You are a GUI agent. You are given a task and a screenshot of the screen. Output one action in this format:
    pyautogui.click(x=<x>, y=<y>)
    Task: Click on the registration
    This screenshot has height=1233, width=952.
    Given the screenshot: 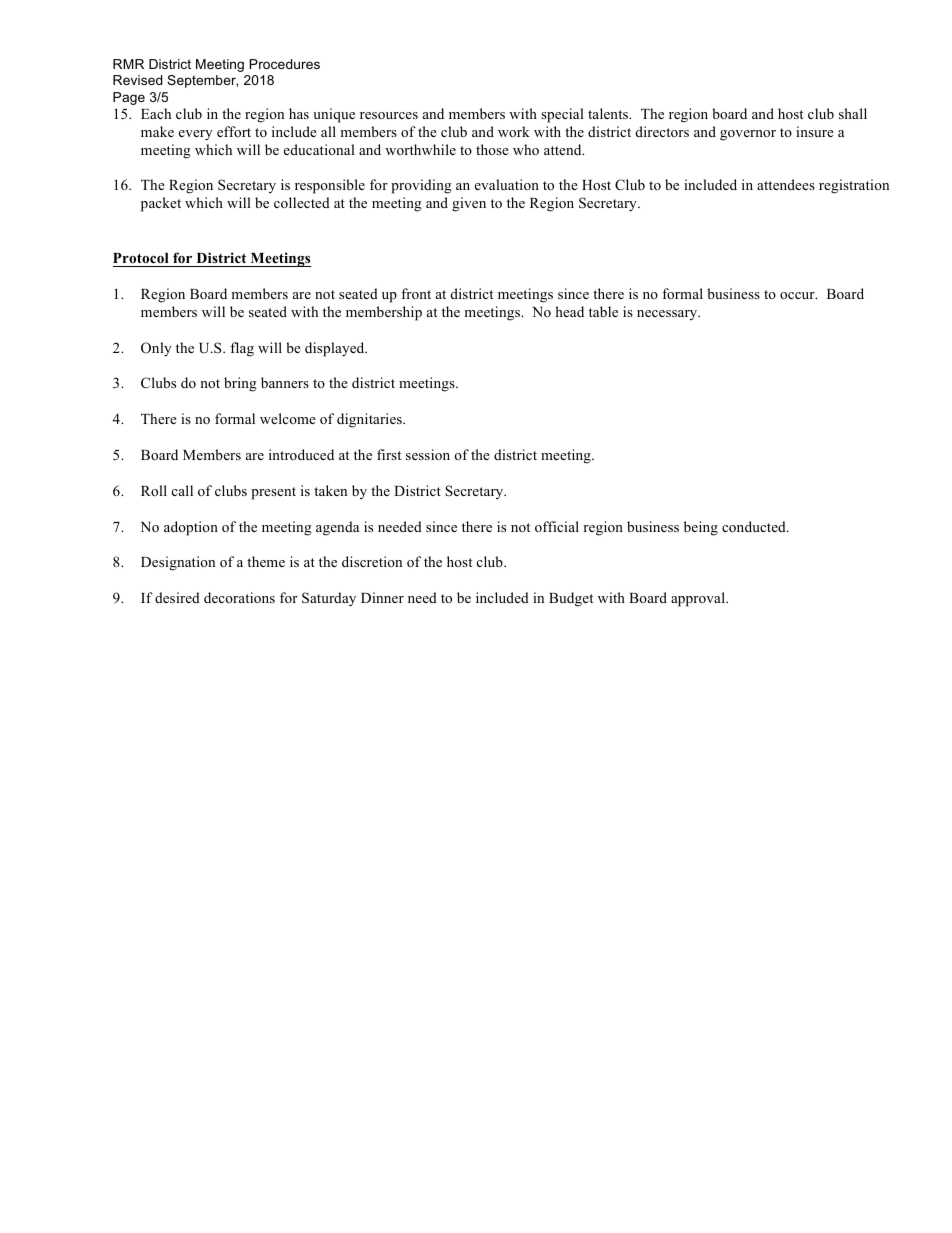 What is the action you would take?
    pyautogui.click(x=854, y=186)
